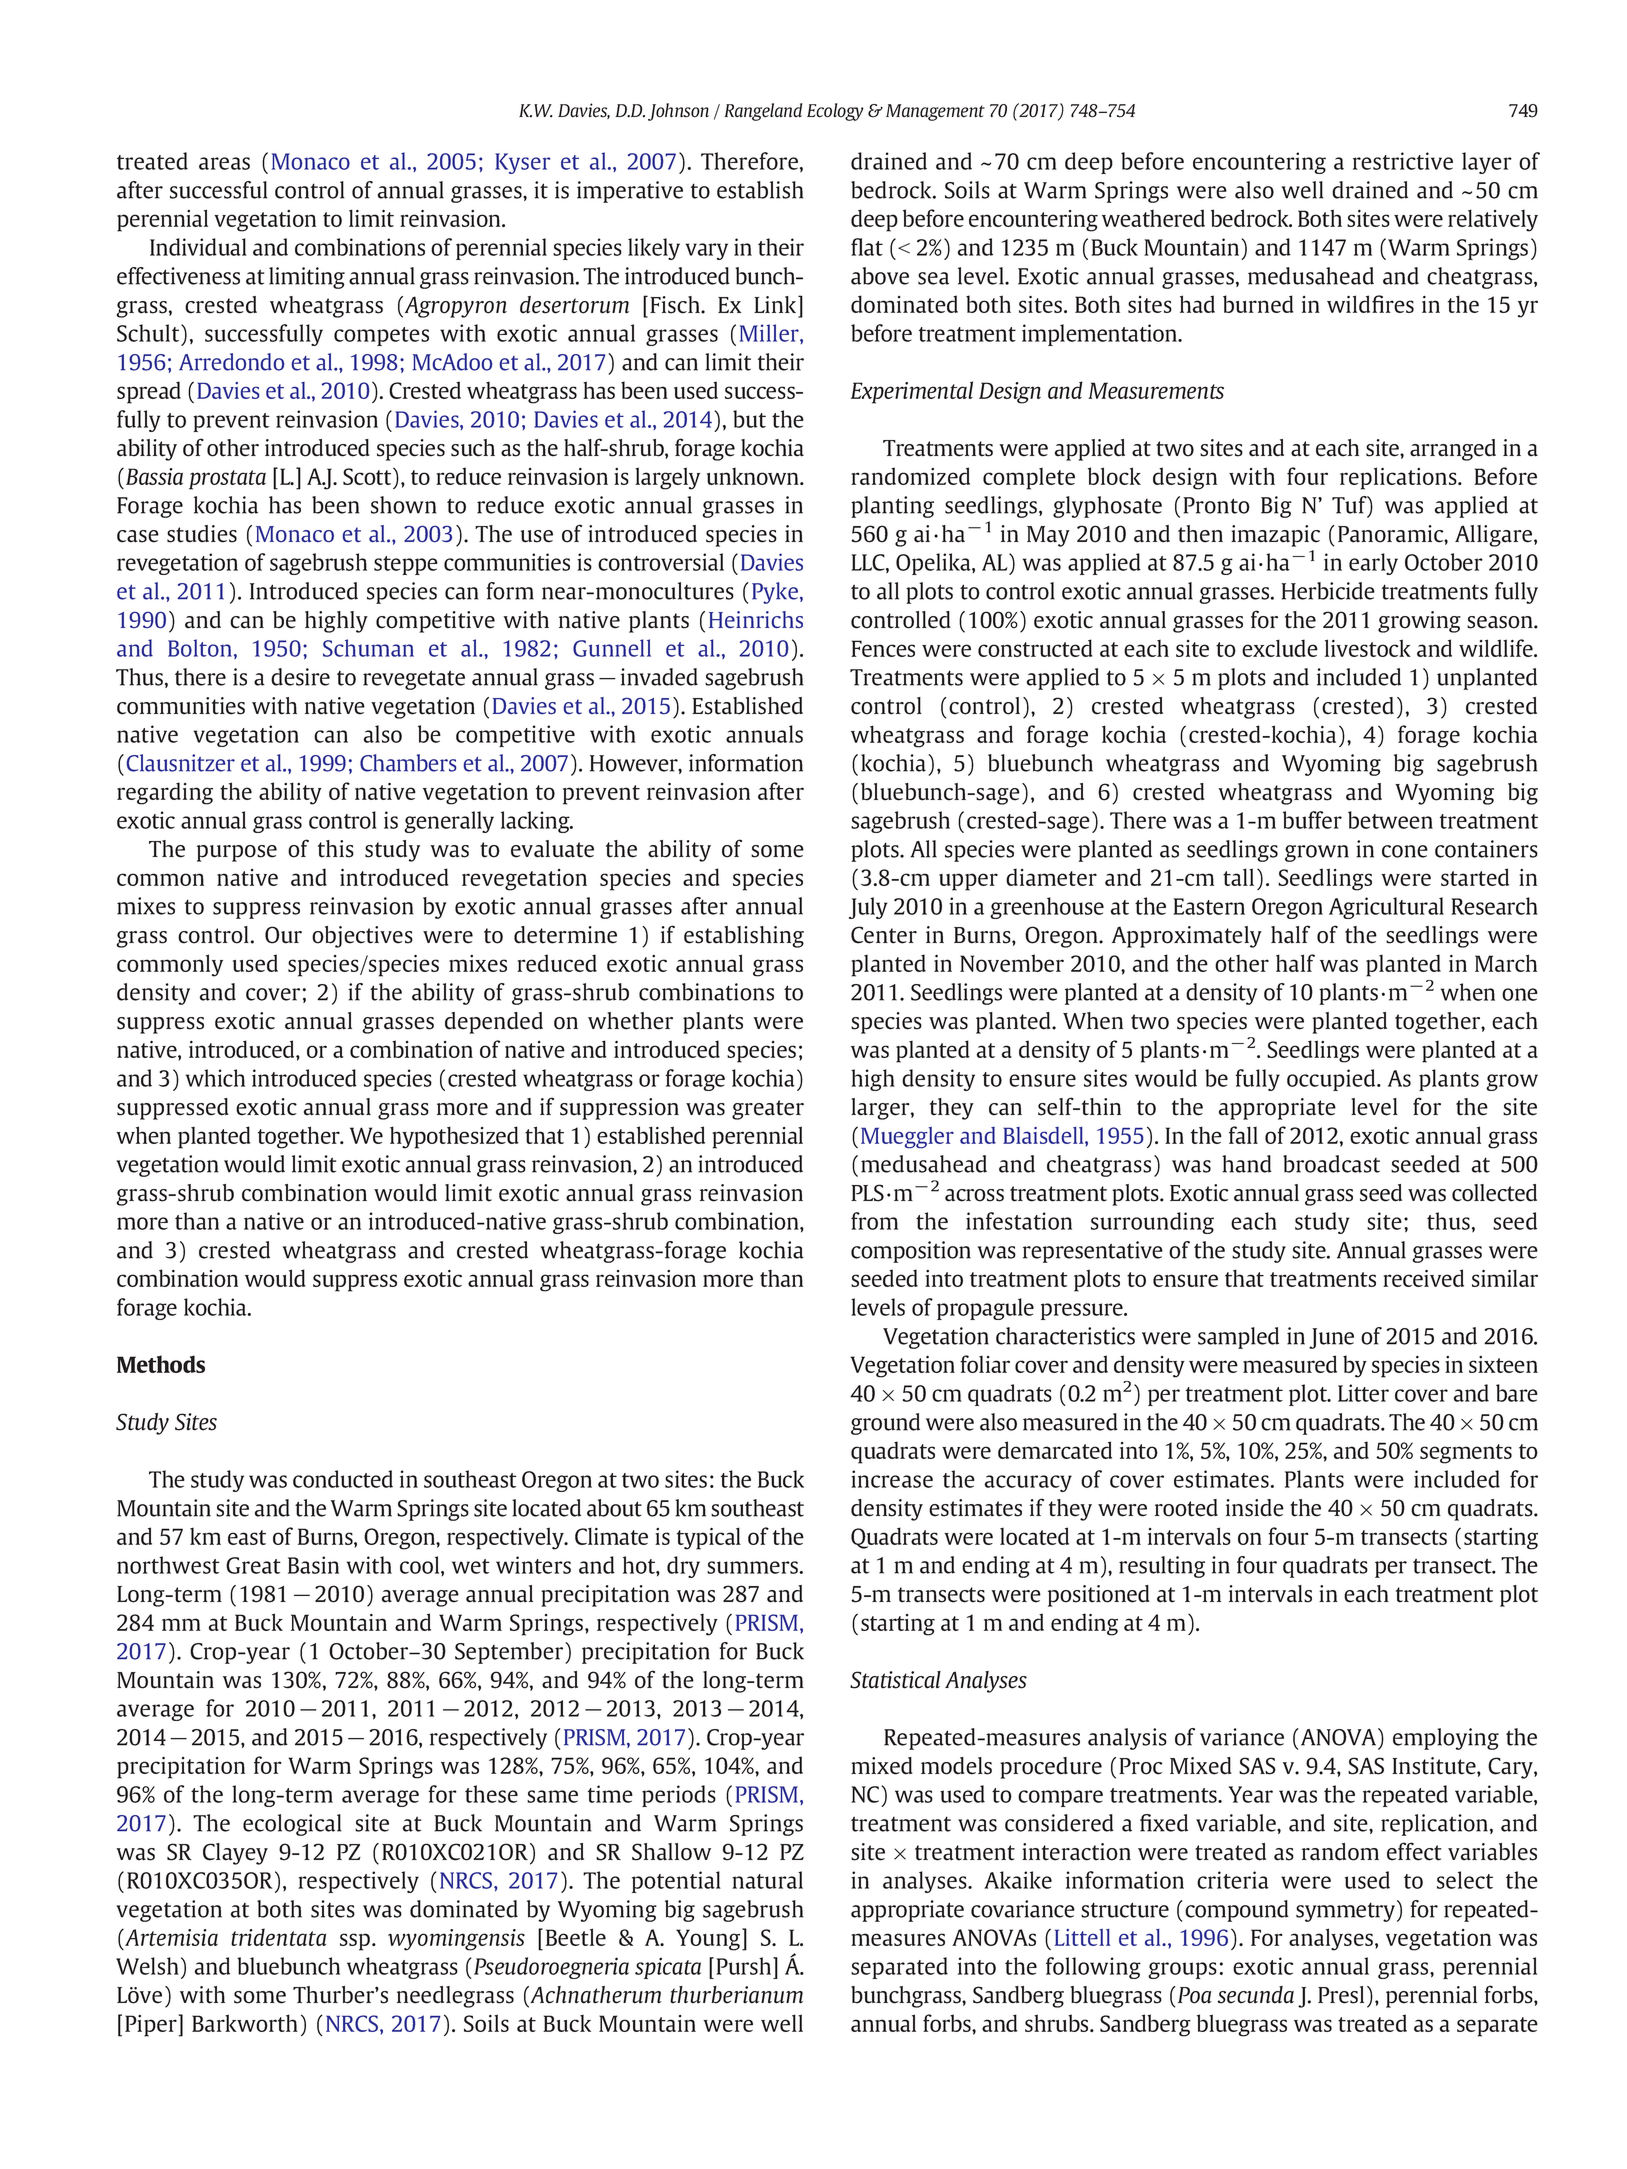  Describe the element at coordinates (868, 908) in the screenshot. I see `July` at that location.
